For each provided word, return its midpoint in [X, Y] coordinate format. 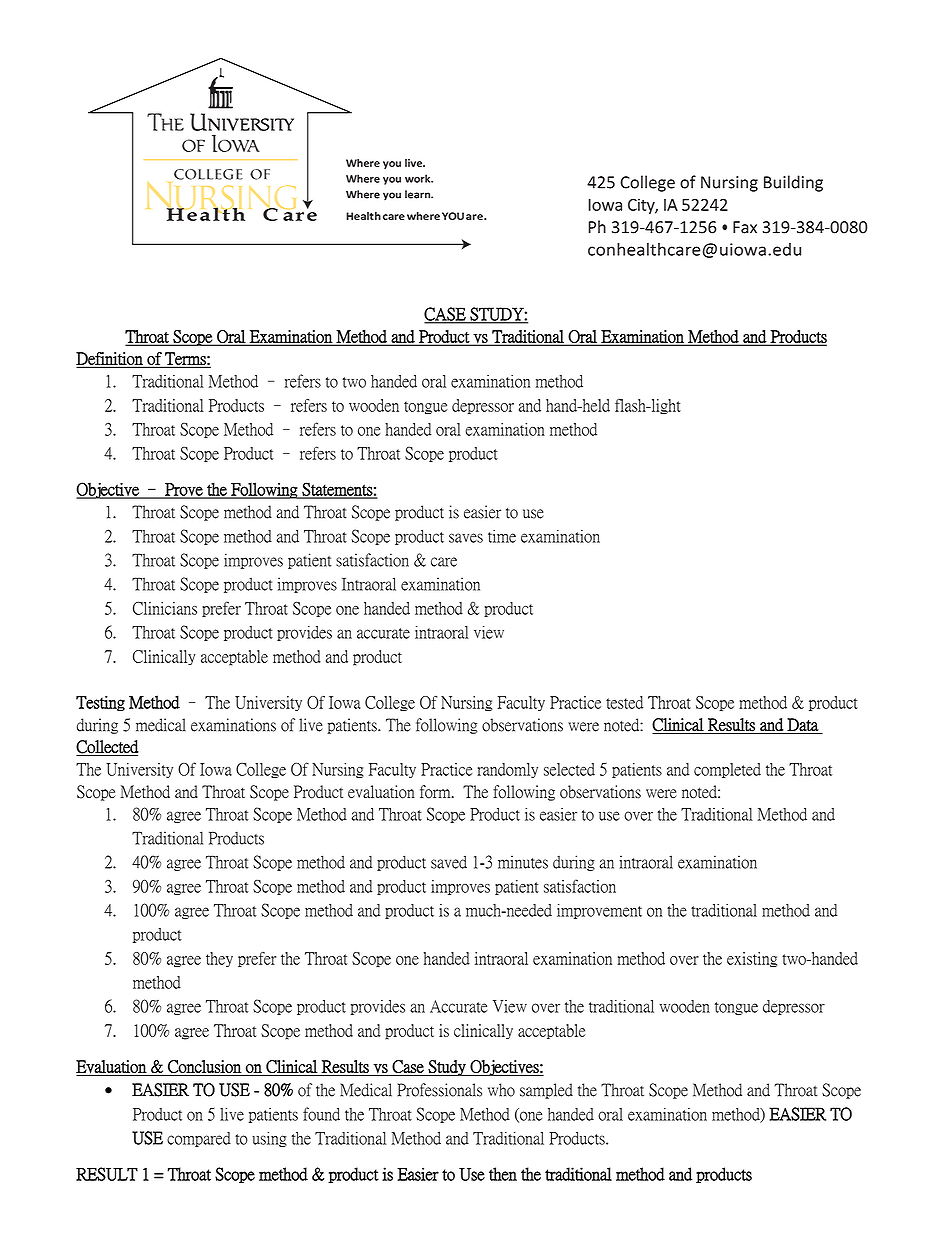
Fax [745, 227]
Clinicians [165, 608]
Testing [100, 703]
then [503, 1174]
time [502, 536]
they [219, 959]
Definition [110, 359]
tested [624, 702]
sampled [546, 1091]
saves [466, 538]
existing [752, 959]
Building [793, 183]
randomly [507, 770]
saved [449, 862]
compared [199, 1139]
